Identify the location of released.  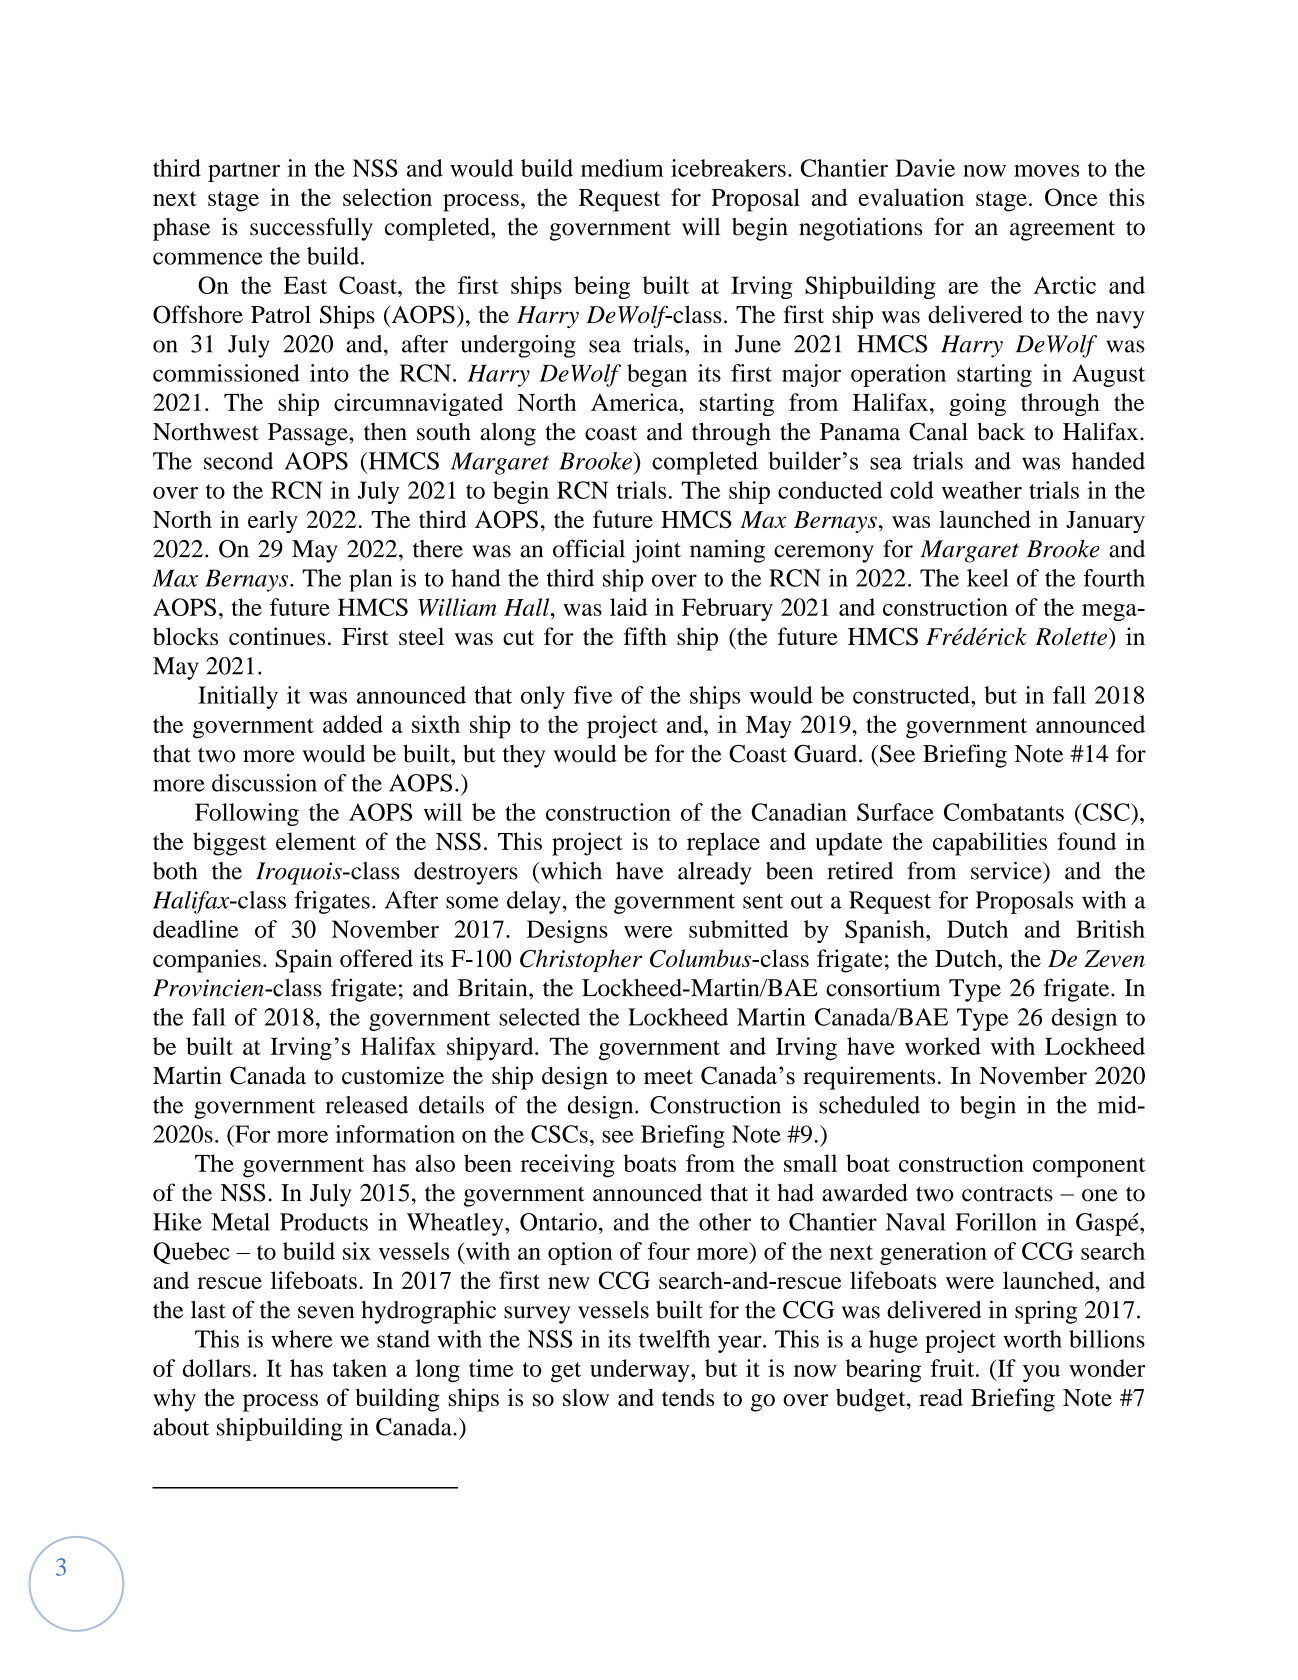
(367, 1105).
